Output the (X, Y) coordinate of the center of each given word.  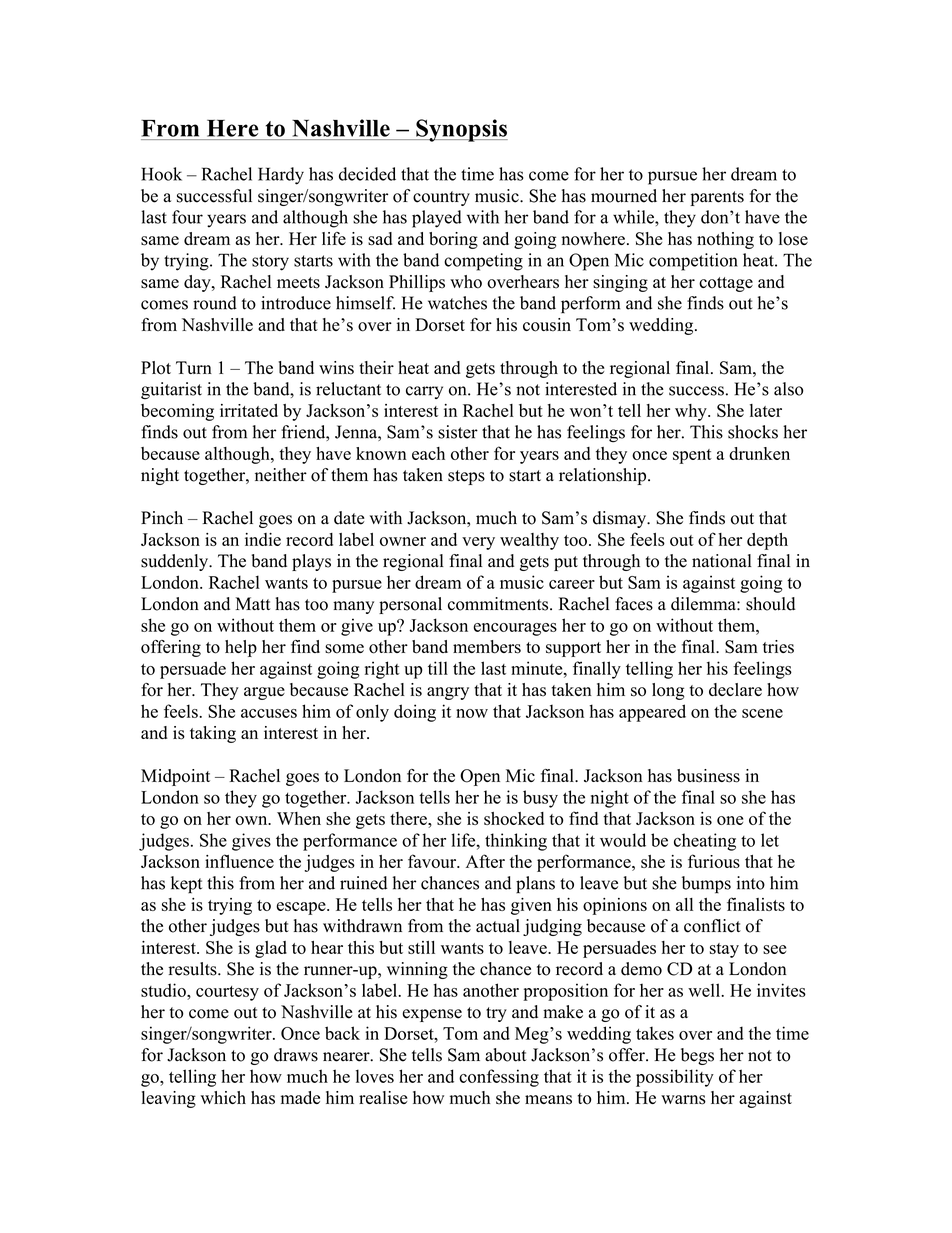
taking (213, 734)
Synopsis (461, 130)
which (223, 1097)
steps (466, 477)
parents (717, 198)
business (708, 776)
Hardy (281, 176)
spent (692, 456)
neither (281, 475)
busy (540, 799)
